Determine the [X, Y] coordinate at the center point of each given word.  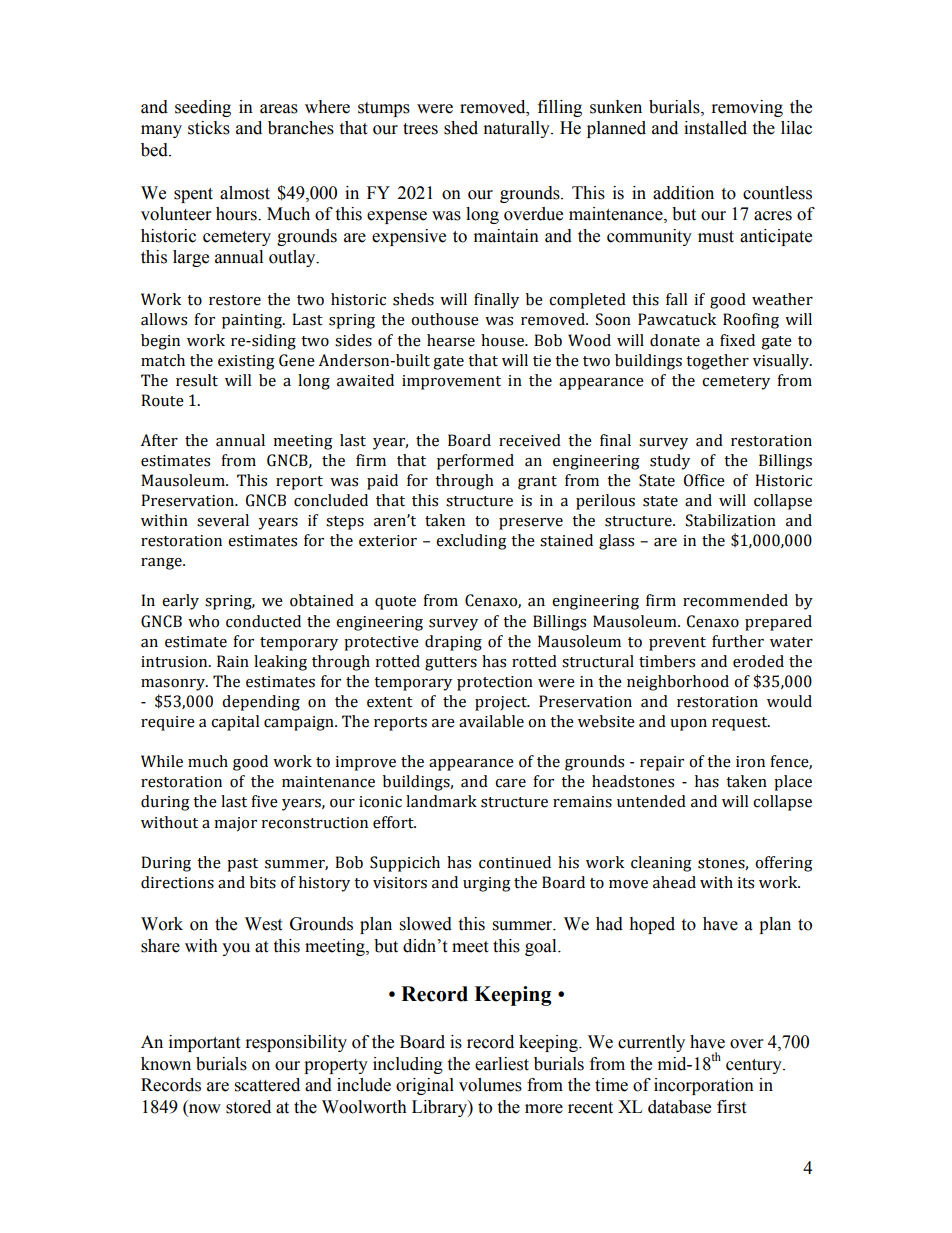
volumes [490, 1085]
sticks [209, 128]
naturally [518, 129]
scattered [267, 1085]
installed [715, 128]
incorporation [704, 1086]
